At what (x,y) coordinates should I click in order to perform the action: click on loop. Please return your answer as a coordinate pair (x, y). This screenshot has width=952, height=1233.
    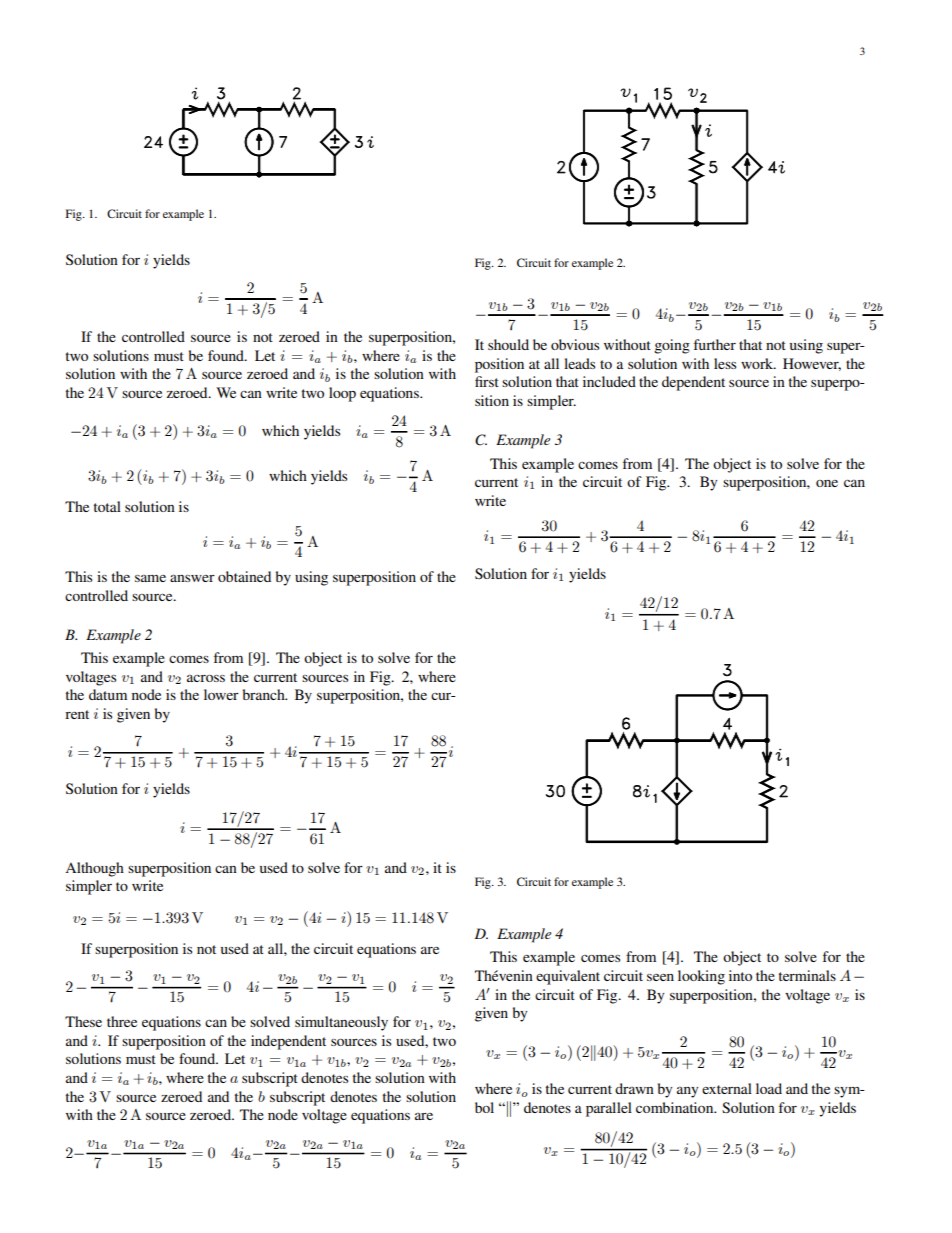
    Looking at the image, I should click on (342, 394).
